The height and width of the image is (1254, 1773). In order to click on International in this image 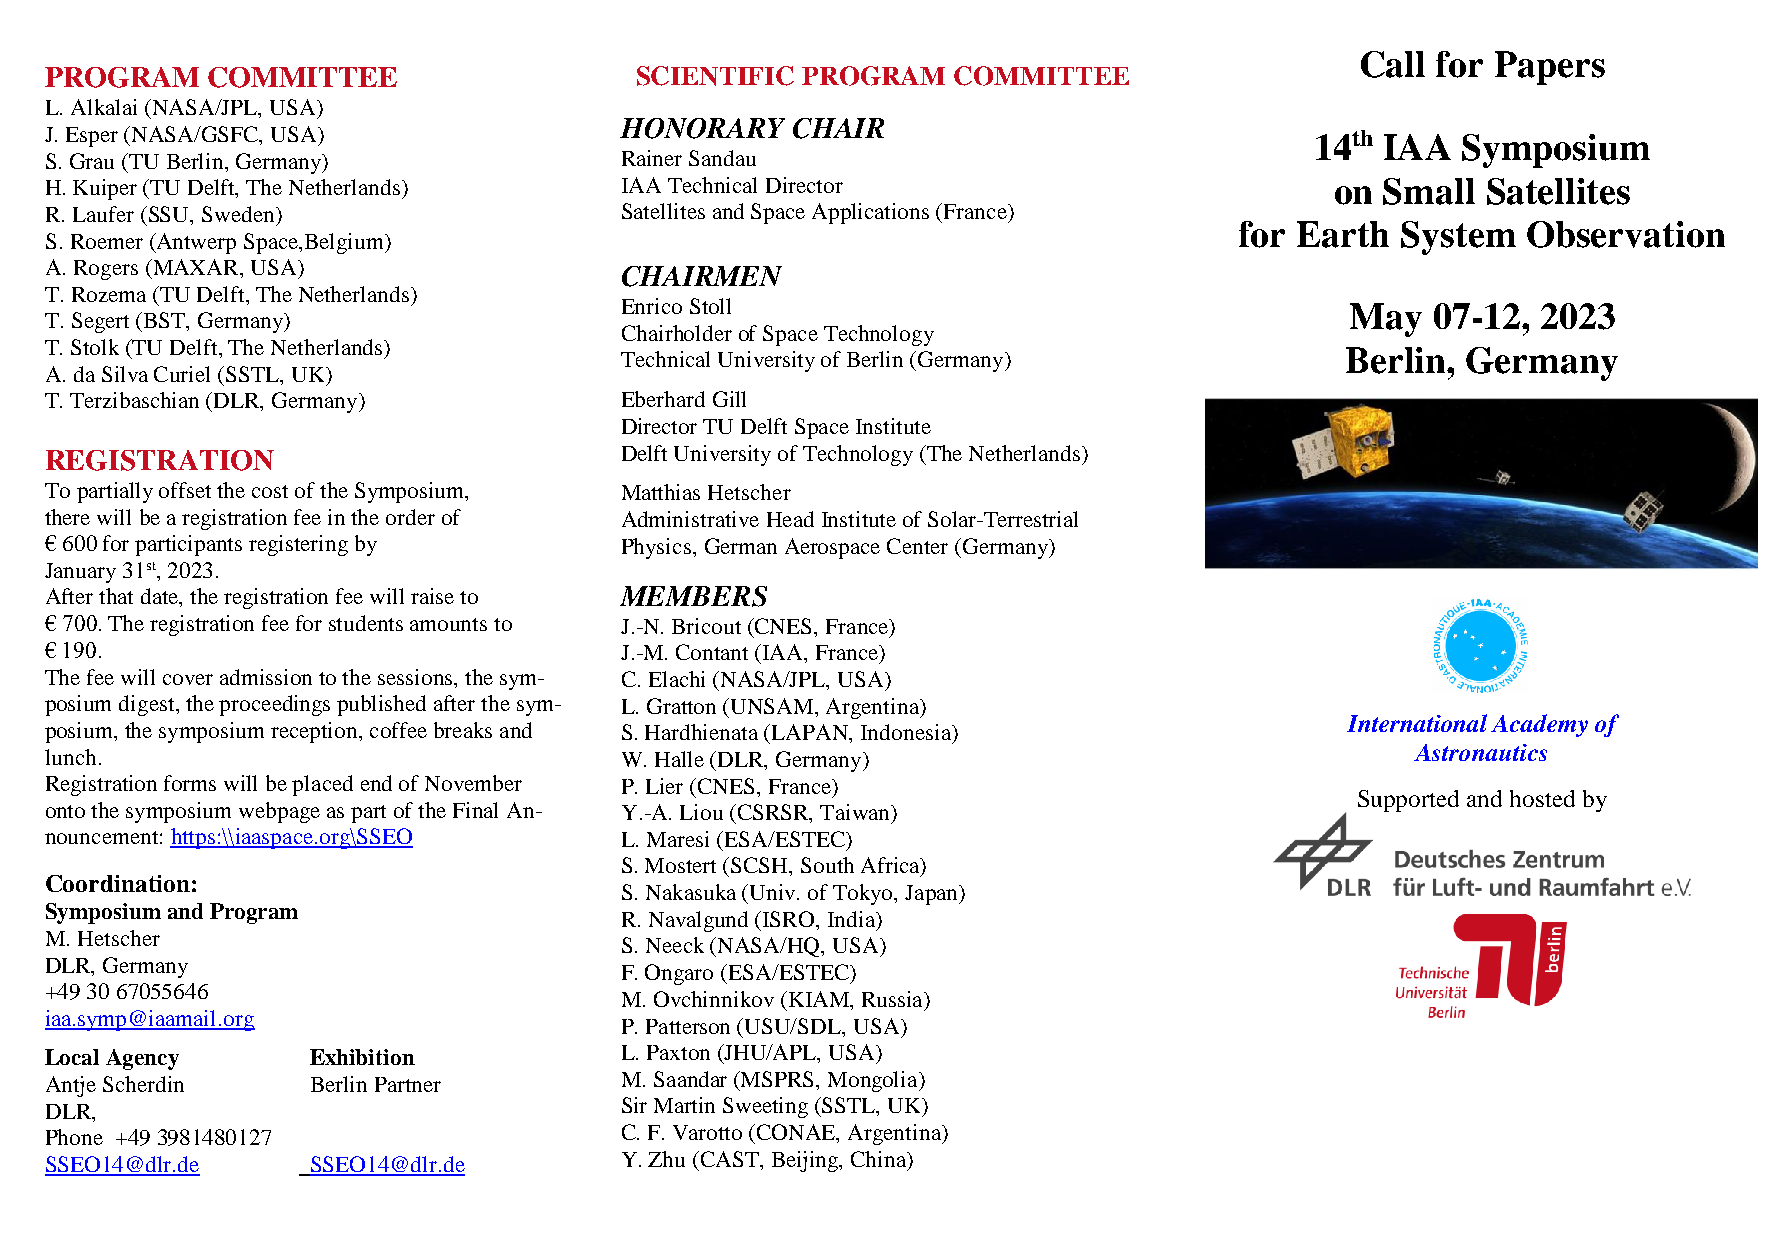, I will do `click(1417, 723)`.
